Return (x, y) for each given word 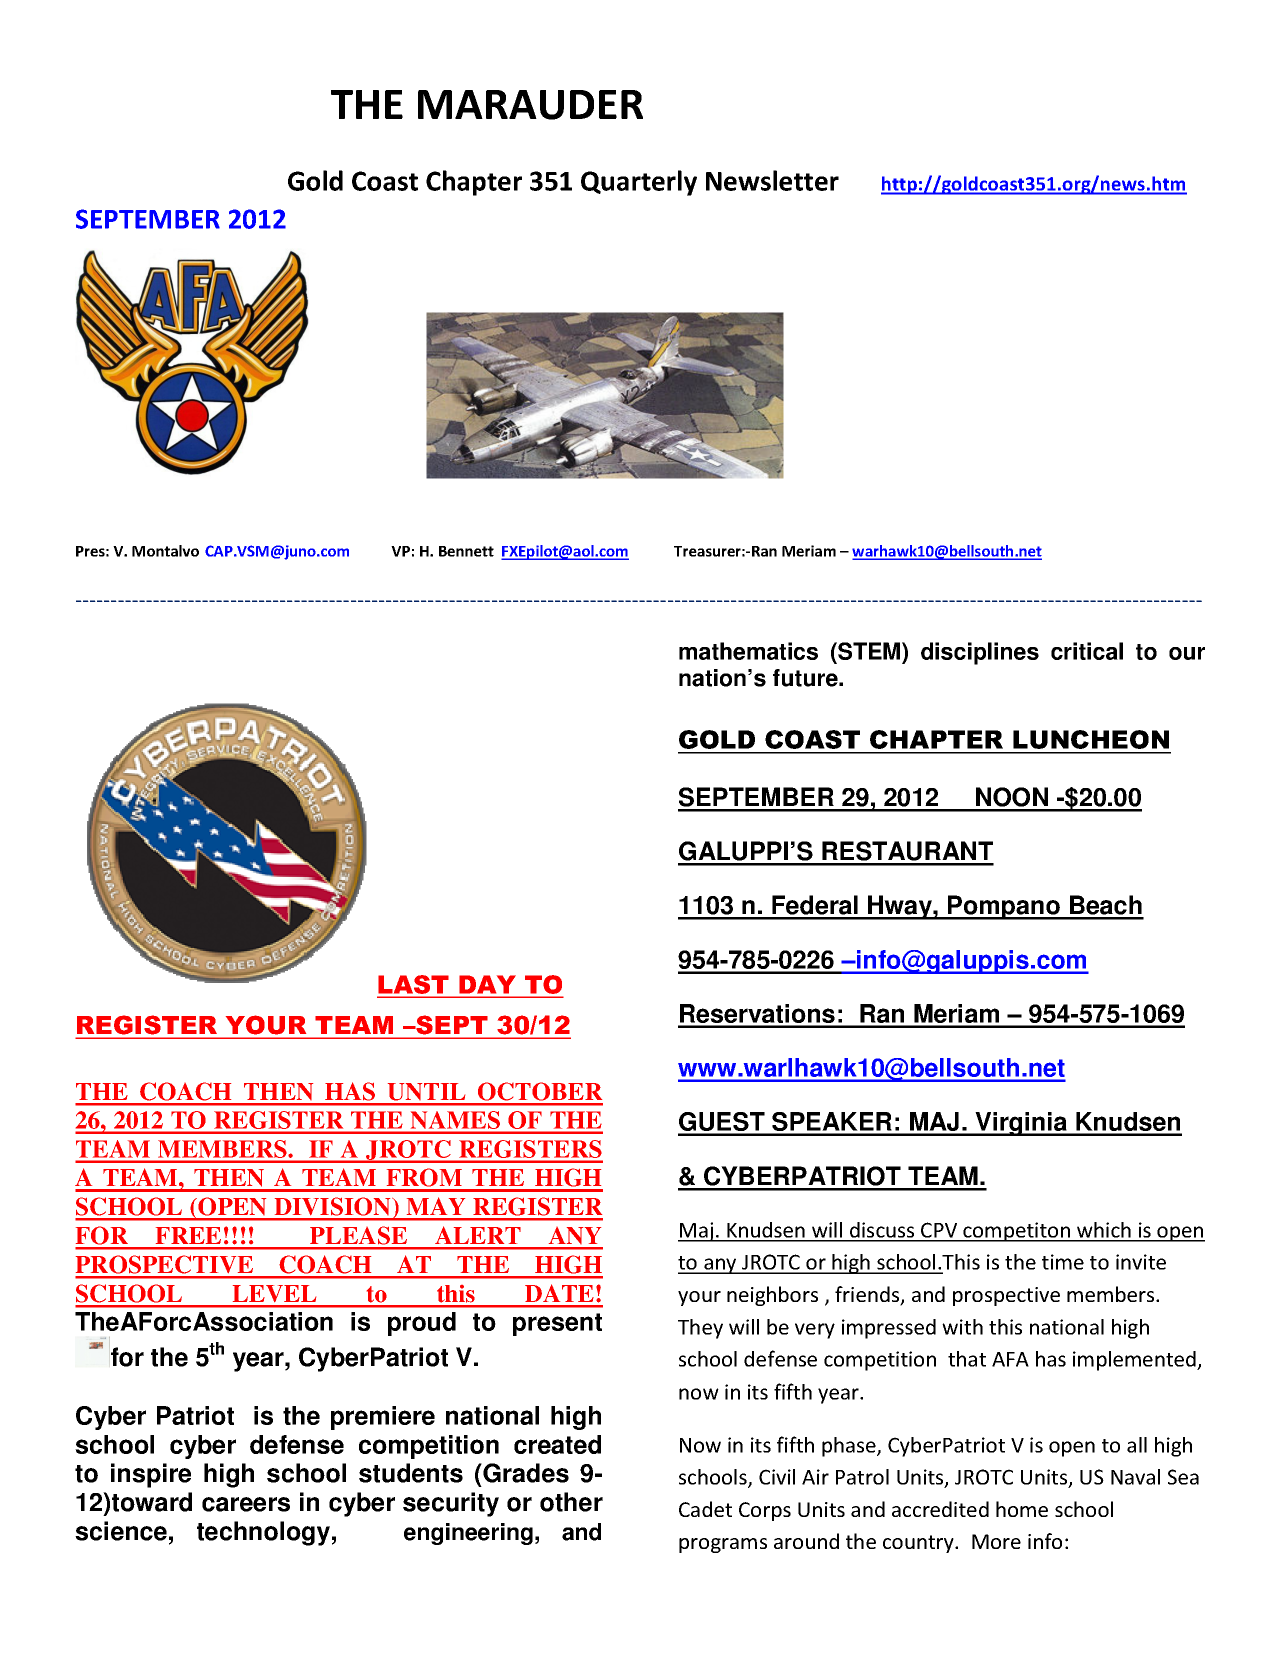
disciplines (980, 653)
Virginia (1021, 1124)
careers (246, 1504)
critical (1087, 651)
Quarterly (639, 183)
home (1022, 1509)
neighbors (772, 1296)
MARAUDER (530, 105)
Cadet (705, 1509)
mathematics (748, 651)
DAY (487, 984)
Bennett (466, 551)
